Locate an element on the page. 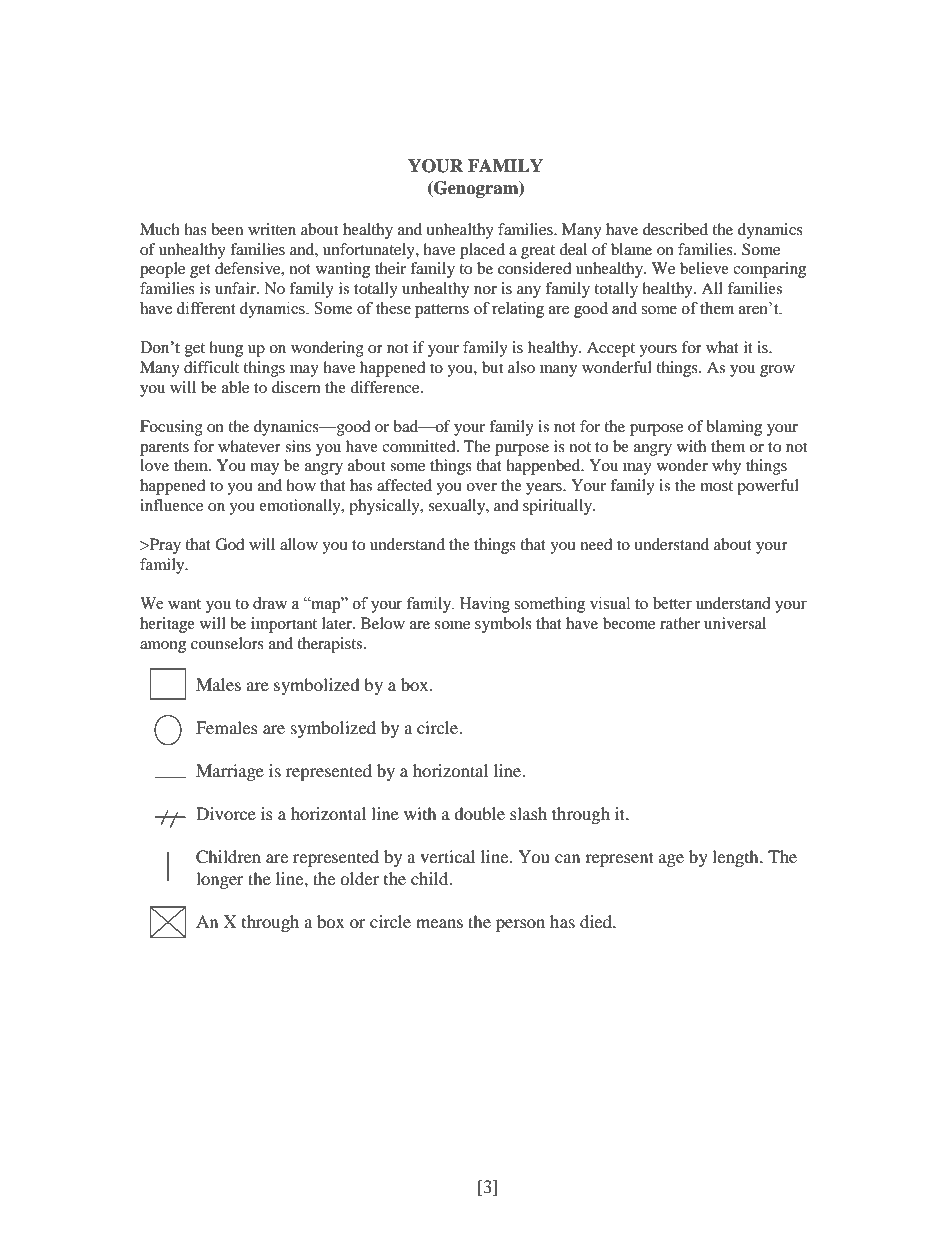 Image resolution: width=952 pixels, height=1233 pixels. means is located at coordinates (439, 923).
